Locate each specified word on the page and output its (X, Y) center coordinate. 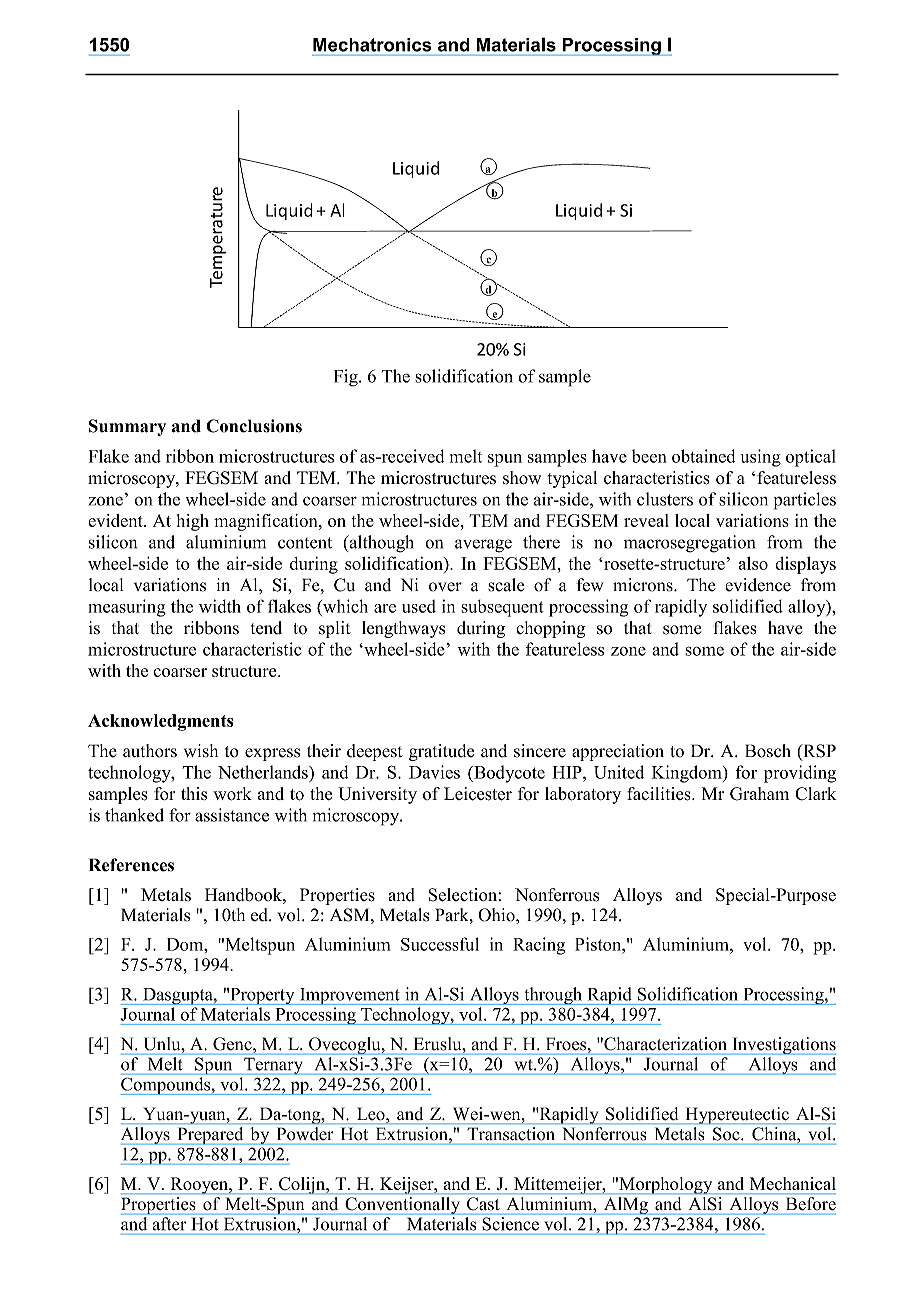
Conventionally (402, 1205)
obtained (703, 456)
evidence (758, 585)
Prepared (210, 1135)
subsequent (502, 608)
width (220, 606)
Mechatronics (372, 45)
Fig (347, 378)
